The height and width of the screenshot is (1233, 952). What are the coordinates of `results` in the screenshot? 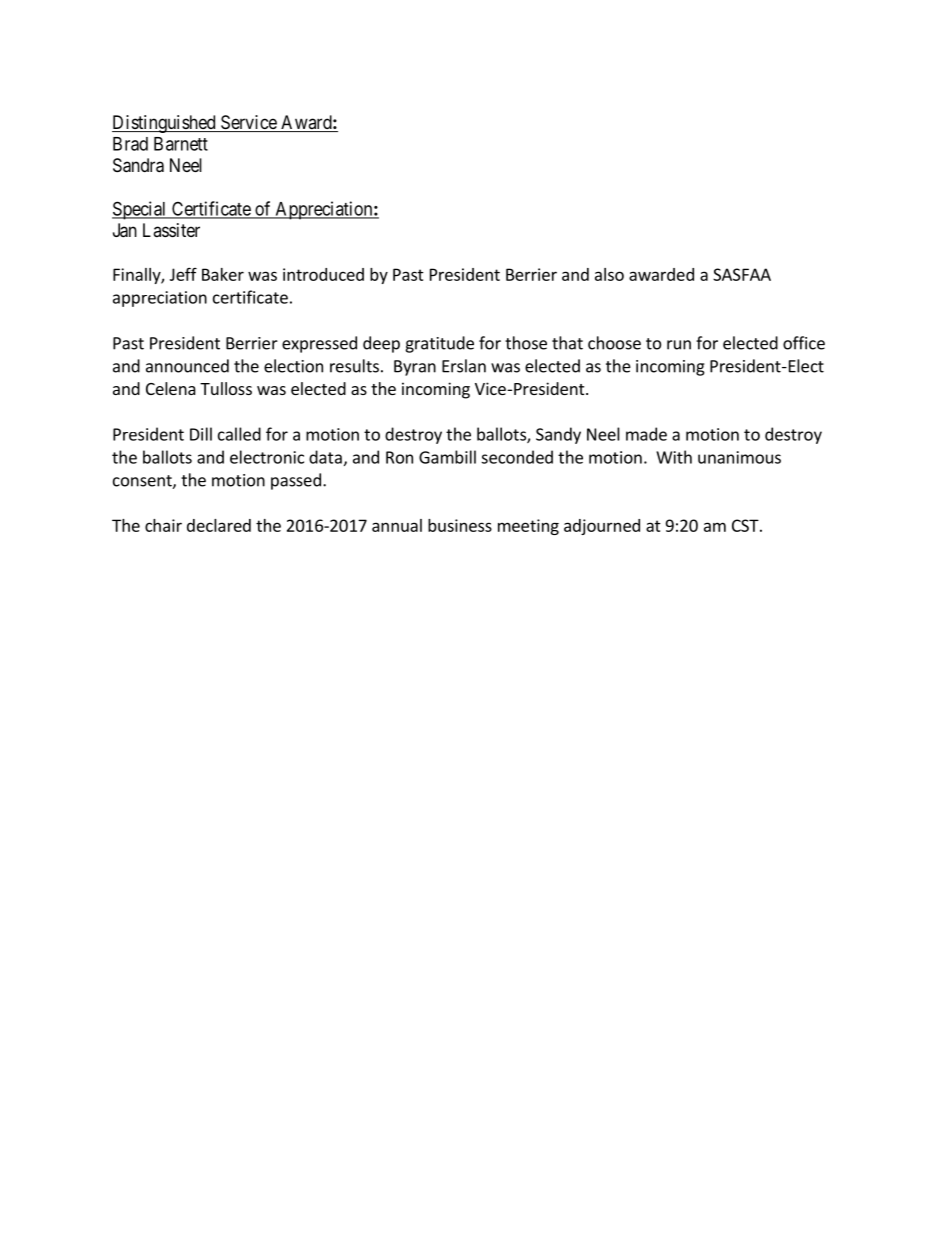 It's located at (354, 366).
